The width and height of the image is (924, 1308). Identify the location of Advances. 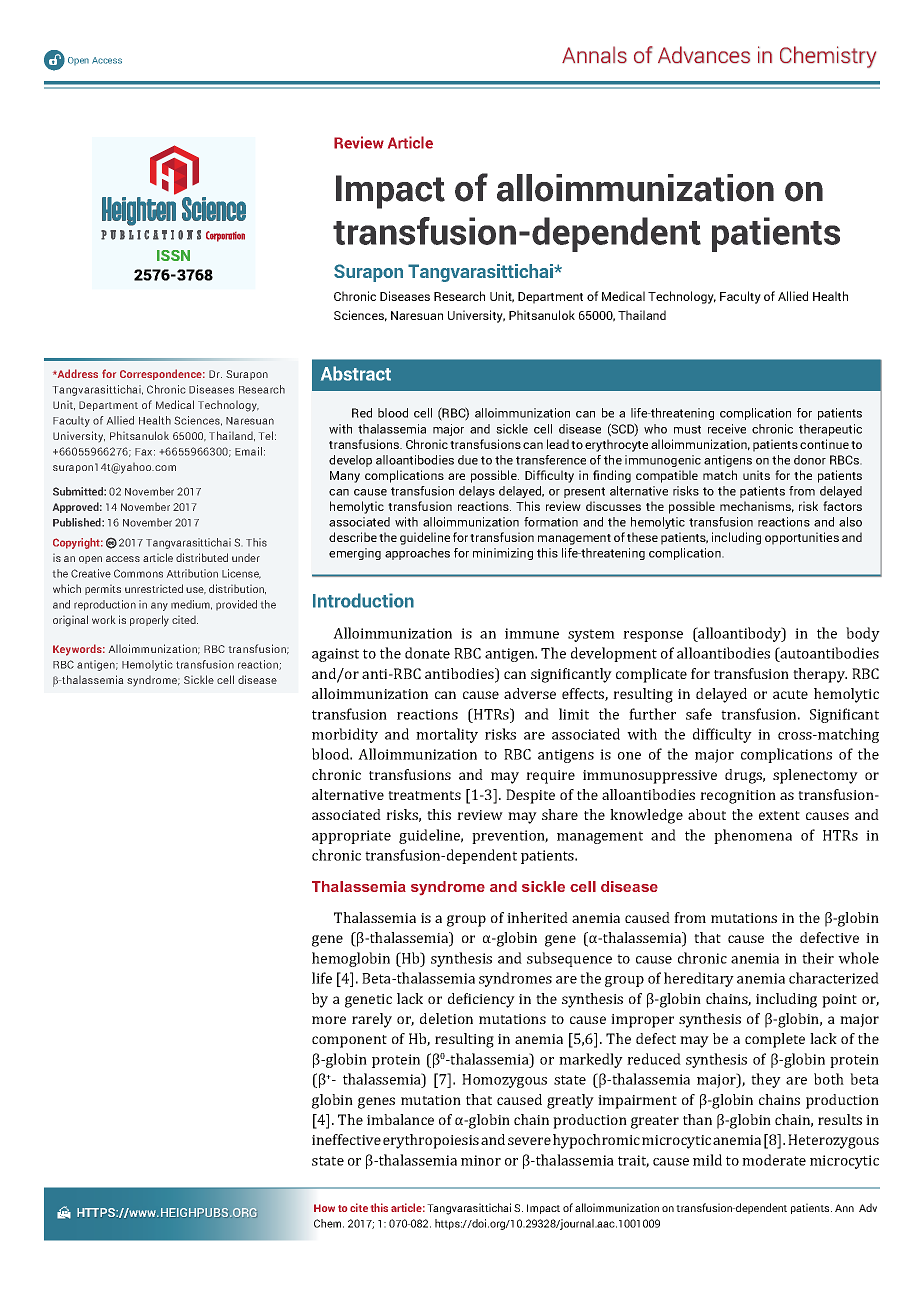
(704, 55).
